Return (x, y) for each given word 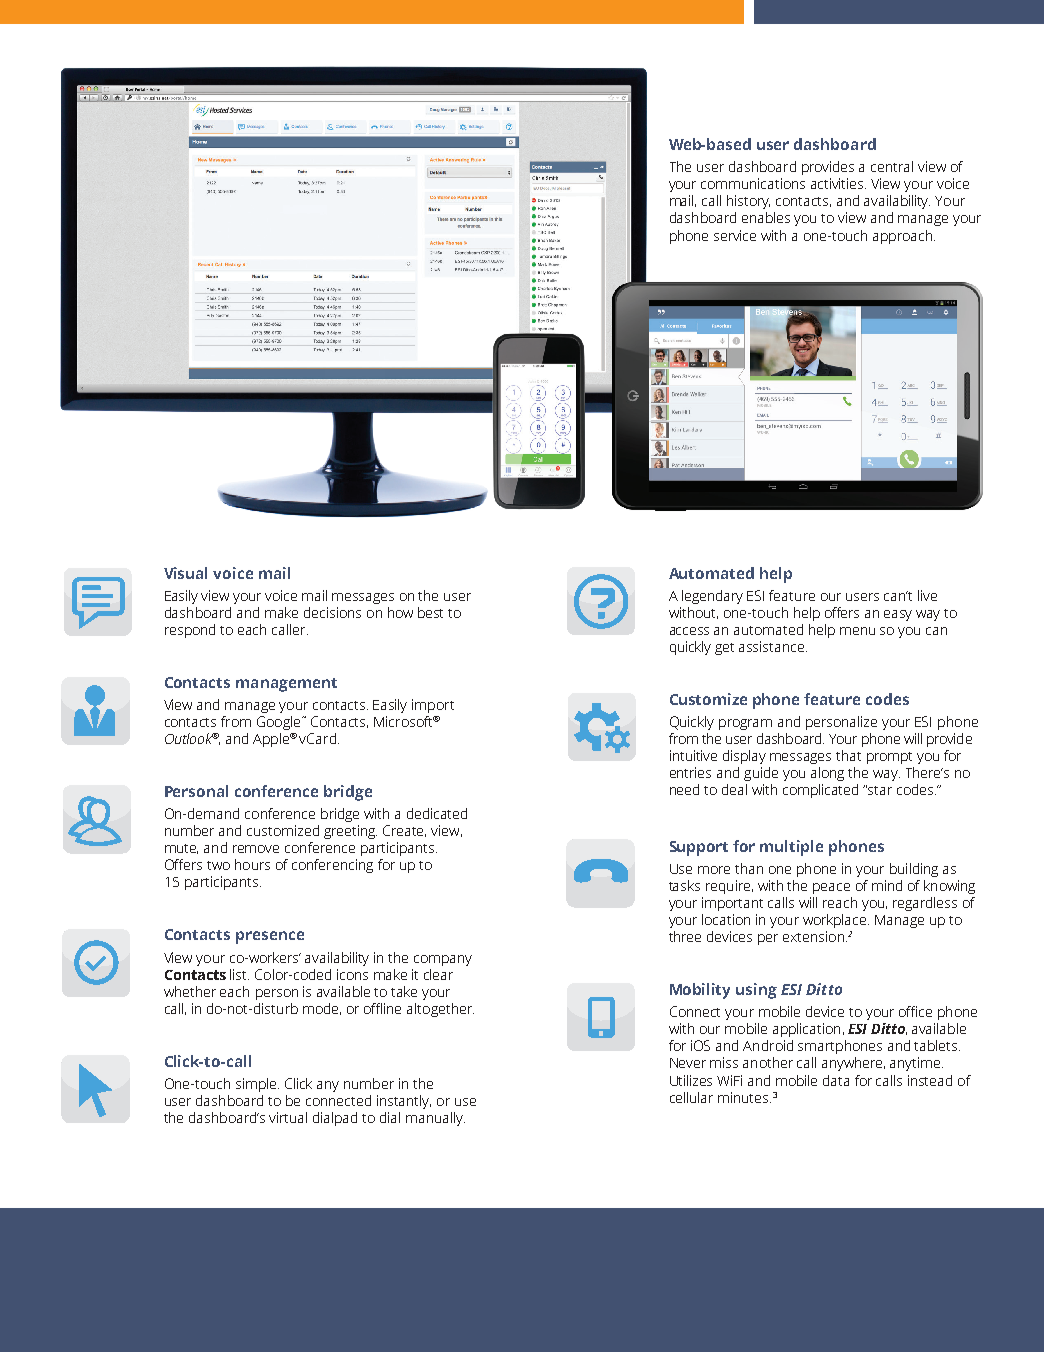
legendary (712, 597)
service (735, 235)
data (836, 1080)
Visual (185, 573)
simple (257, 1085)
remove (256, 849)
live (927, 595)
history (748, 202)
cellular (691, 1097)
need (684, 789)
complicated (820, 791)
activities (838, 183)
